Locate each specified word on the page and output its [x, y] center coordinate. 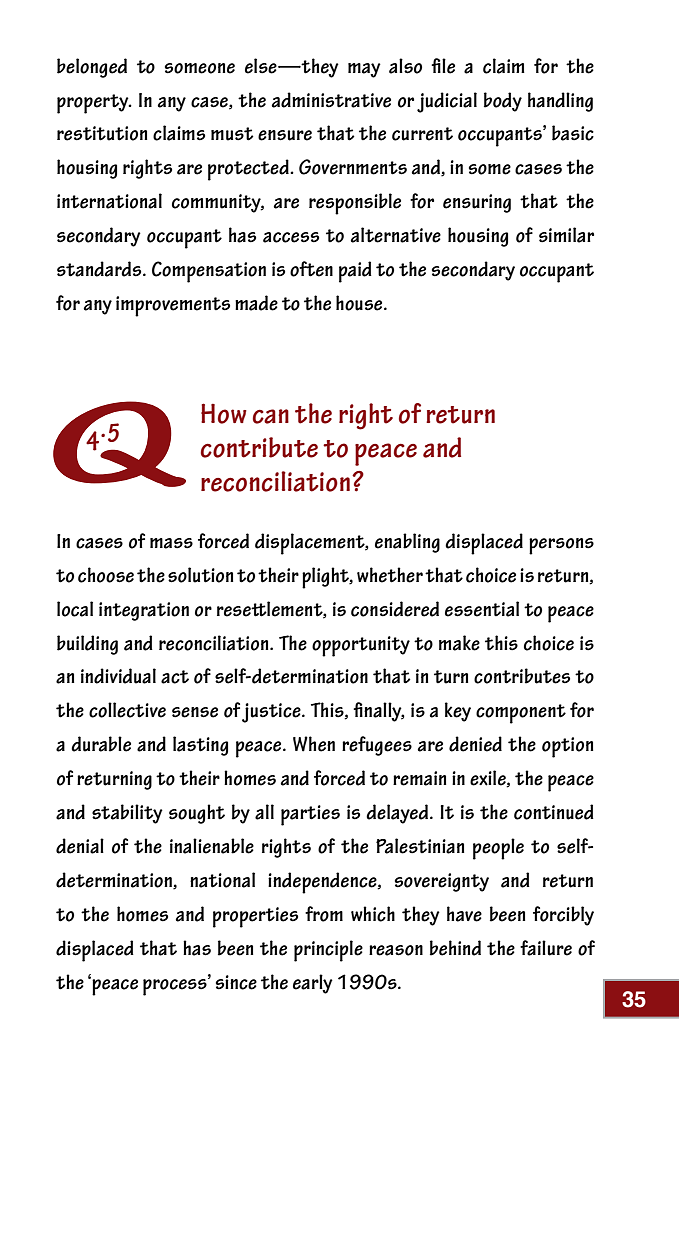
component [521, 714]
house [360, 303]
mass [171, 543]
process [176, 986]
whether [390, 575]
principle [328, 951]
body [503, 102]
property [94, 104]
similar [566, 235]
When [314, 744]
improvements [173, 306]
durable [101, 744]
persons [561, 546]
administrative [331, 100]
